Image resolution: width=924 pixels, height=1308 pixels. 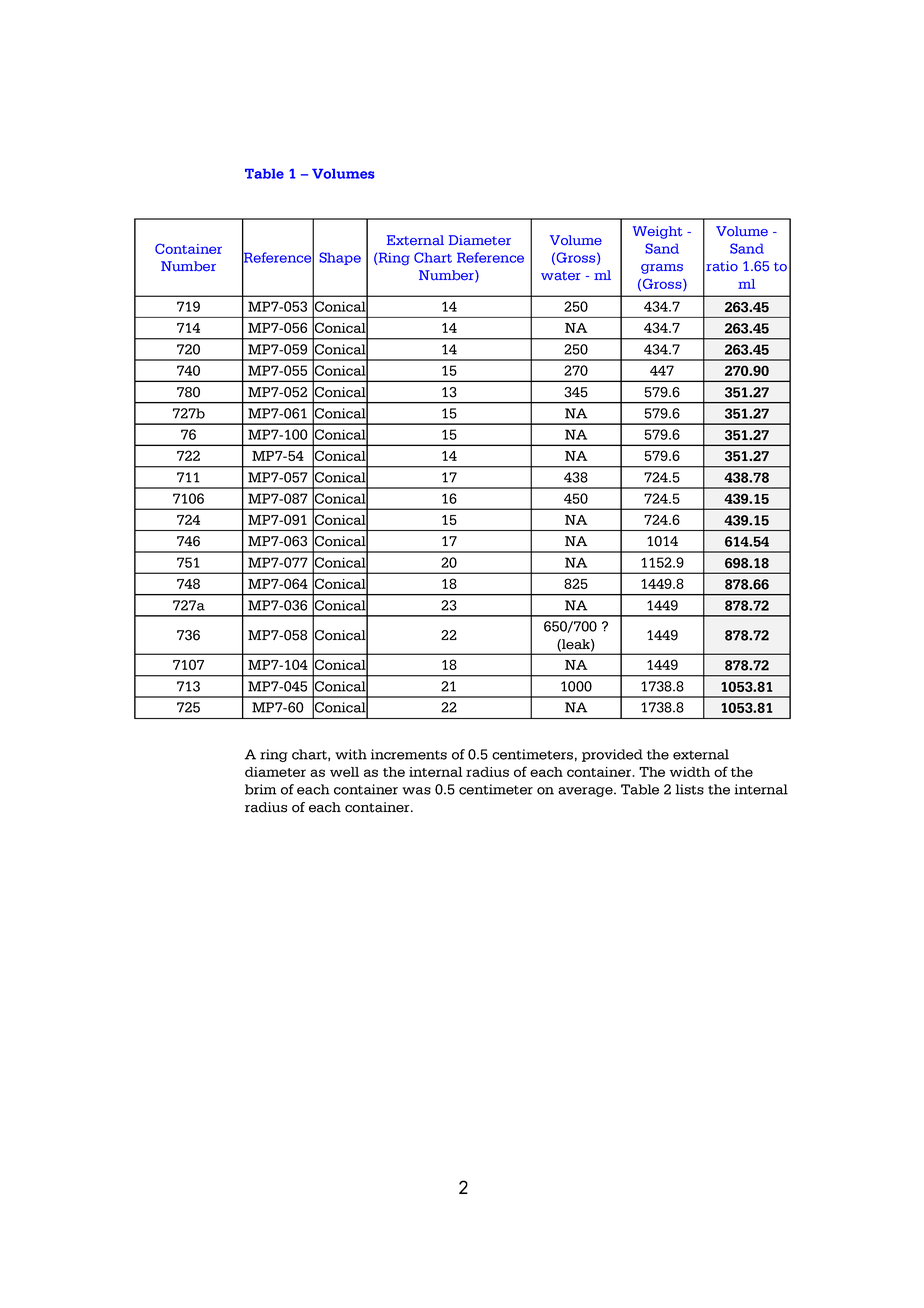 What do you see at coordinates (344, 772) in the image?
I see `well` at bounding box center [344, 772].
